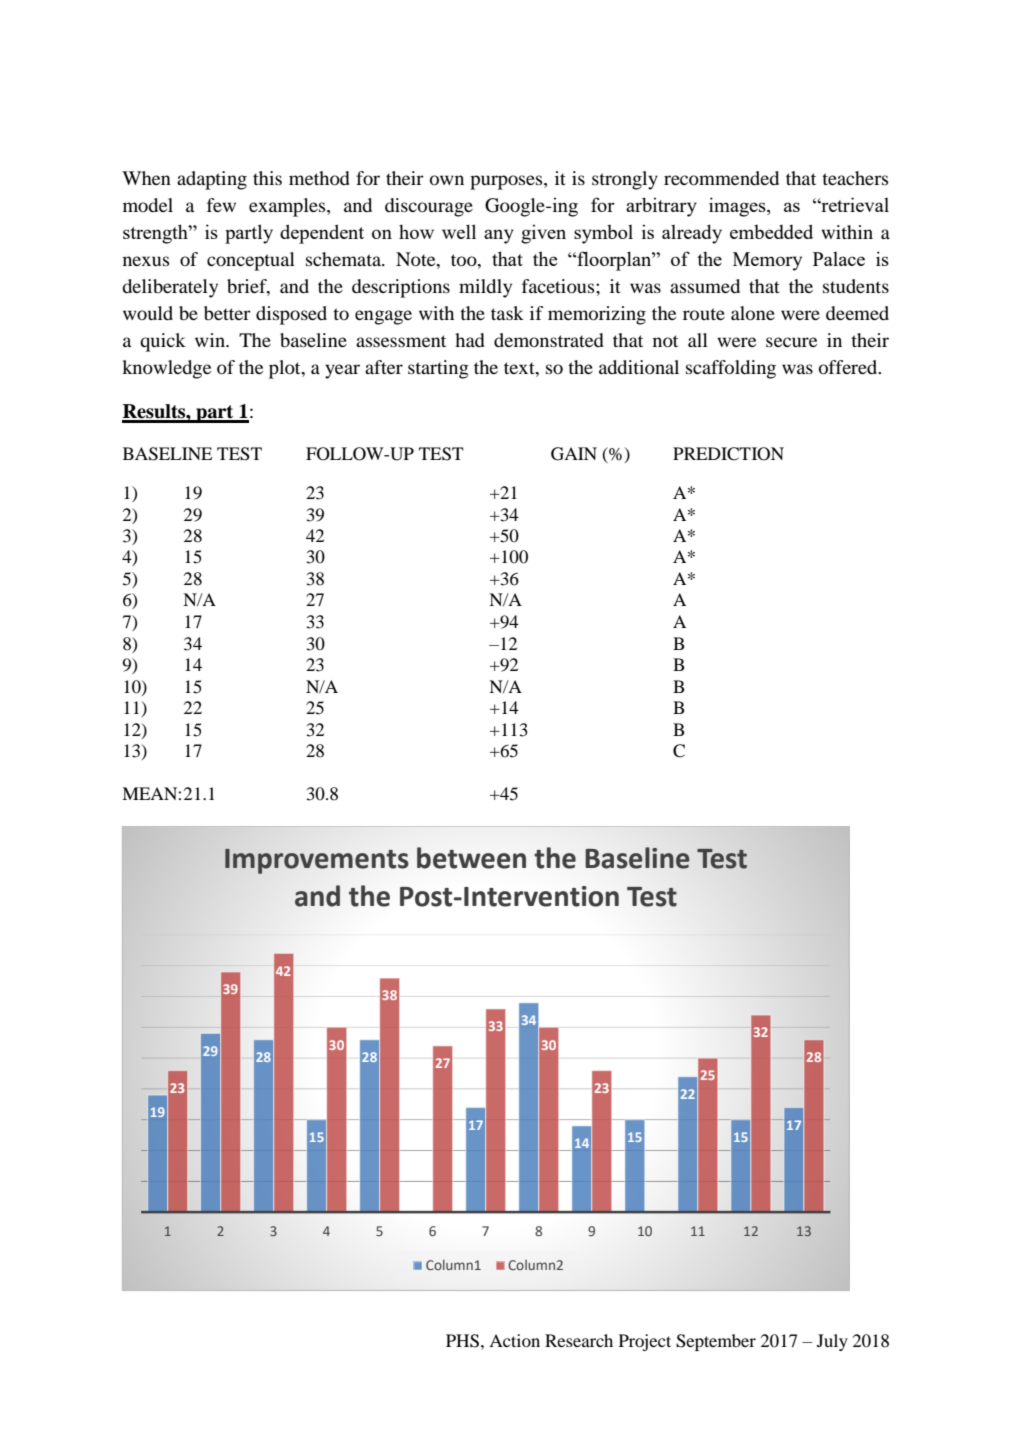 The width and height of the screenshot is (1012, 1432). What do you see at coordinates (731, 369) in the screenshot?
I see `scaffolding` at bounding box center [731, 369].
